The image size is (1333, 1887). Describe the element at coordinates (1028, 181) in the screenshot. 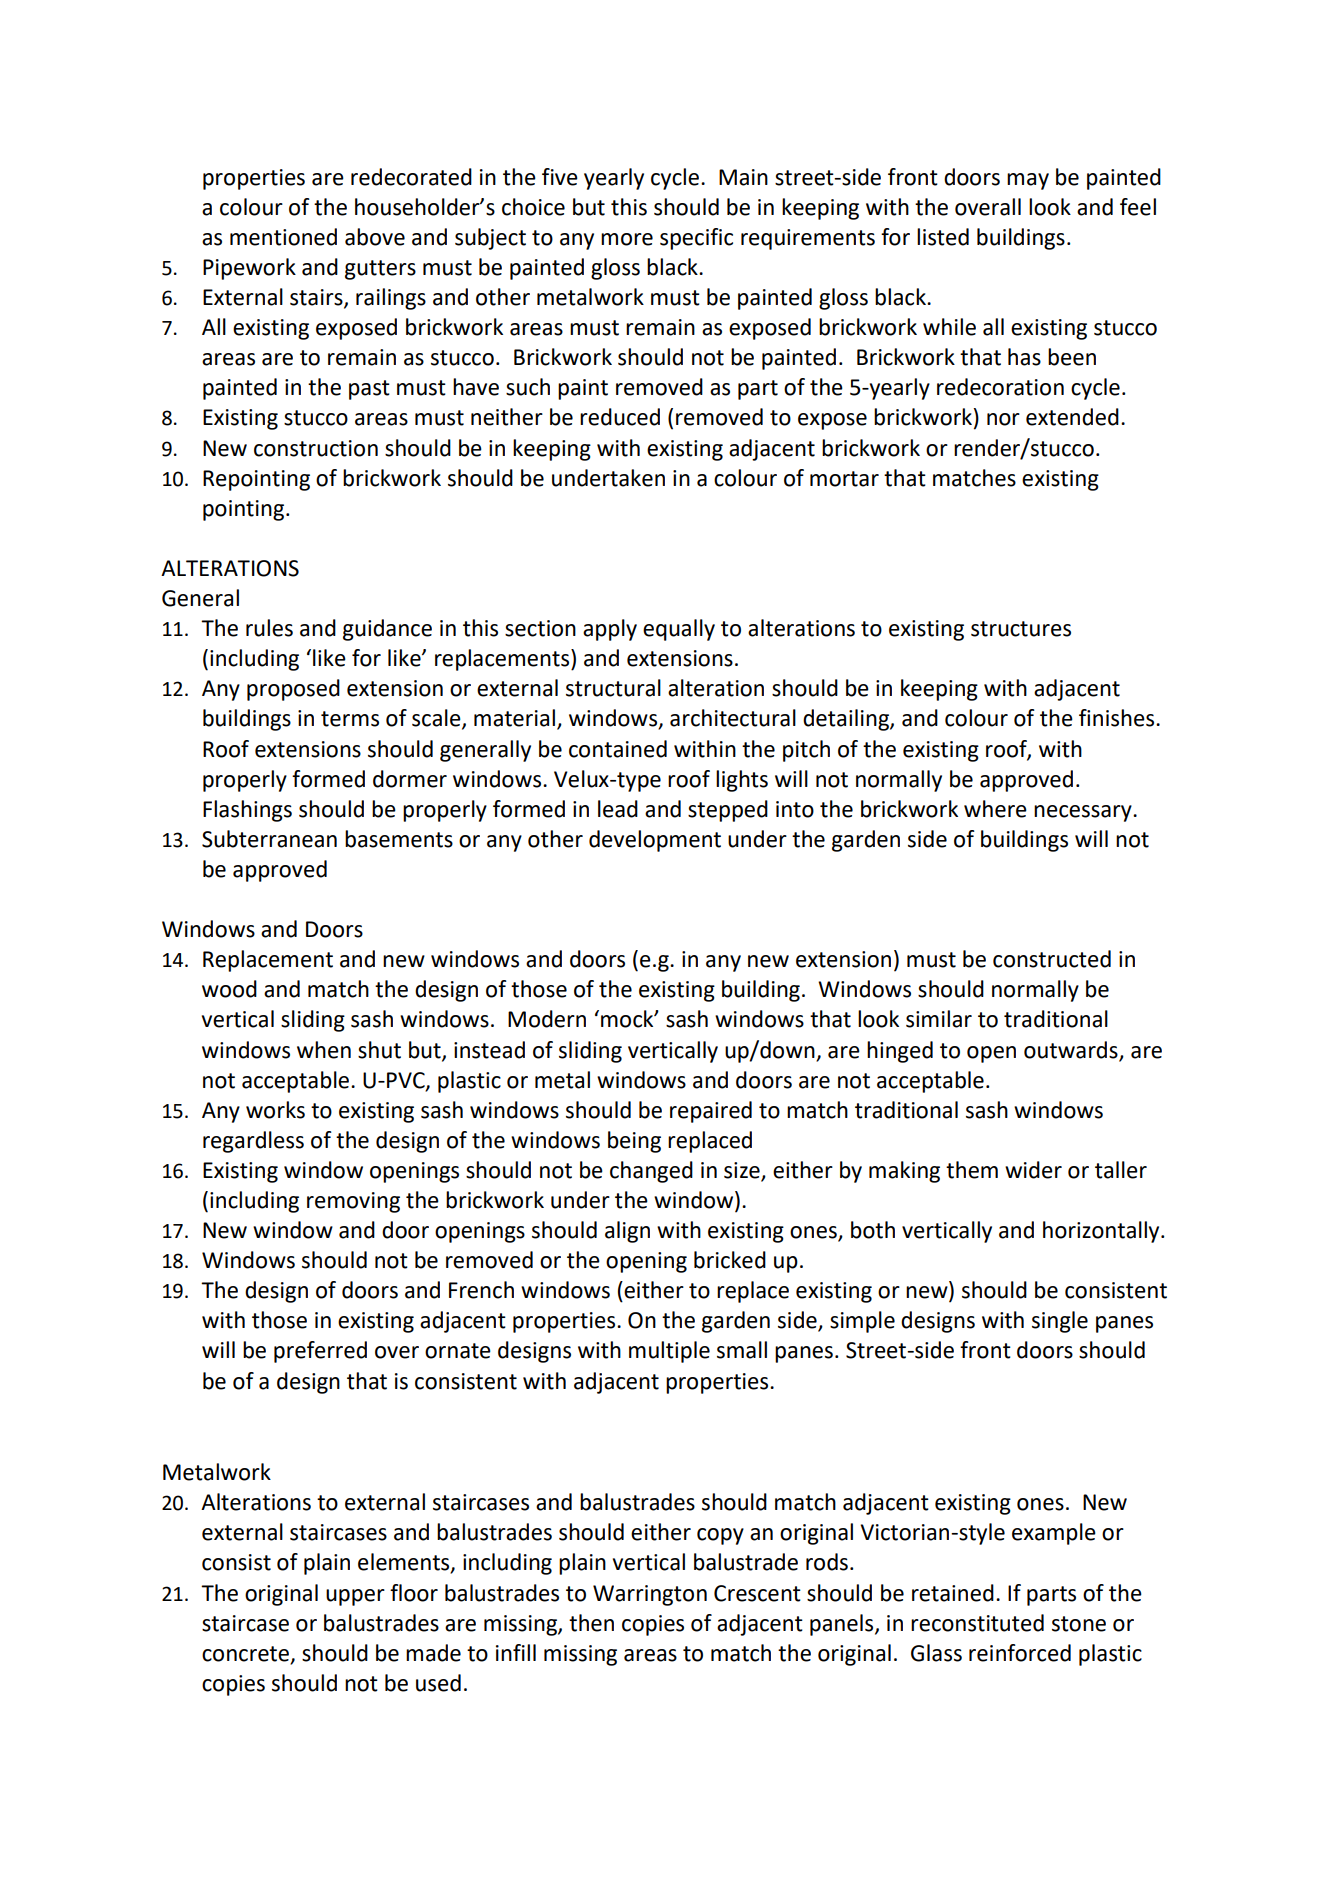

I see `may` at that location.
